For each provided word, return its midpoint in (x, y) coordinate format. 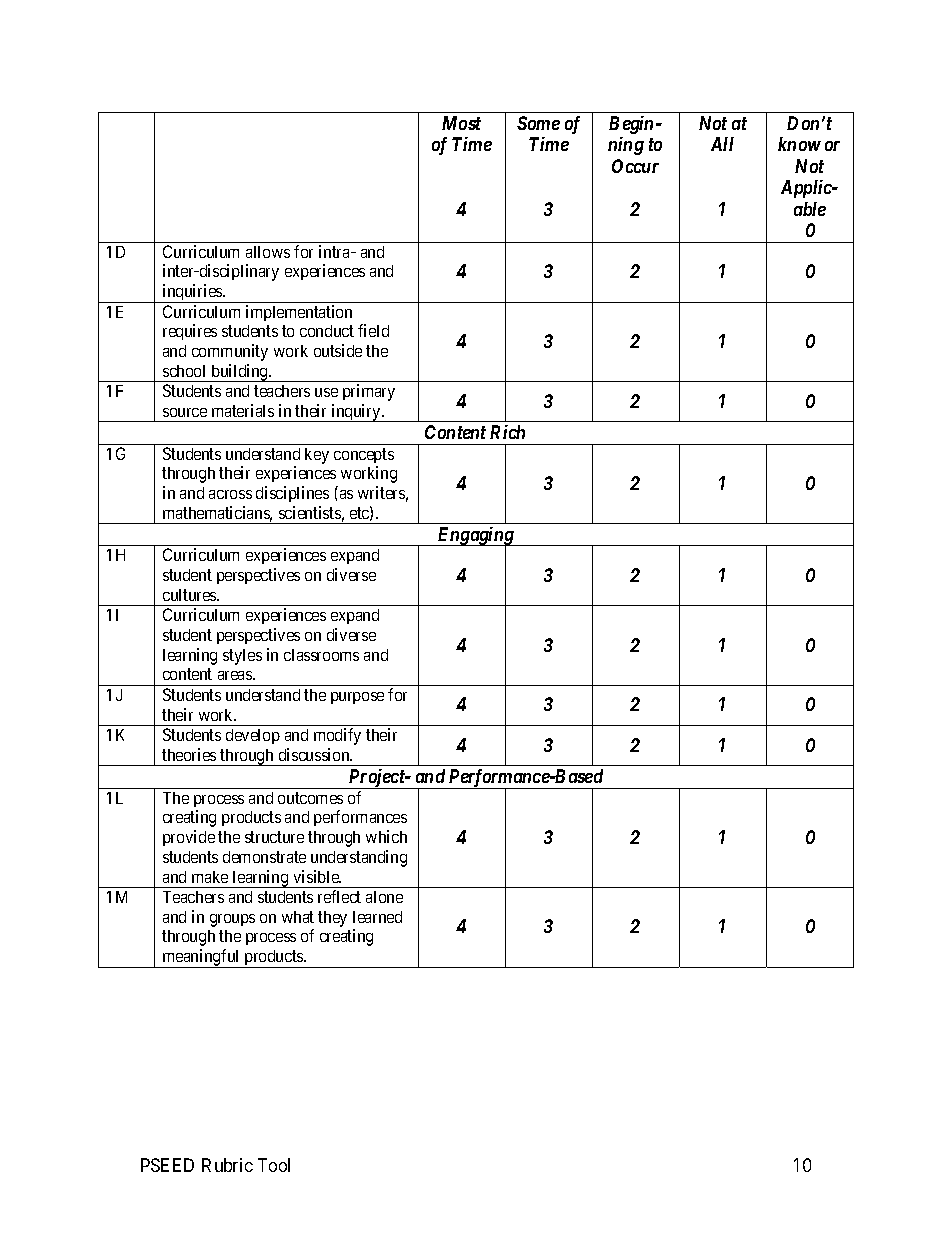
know (799, 144)
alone (384, 897)
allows (268, 252)
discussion (315, 754)
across (230, 494)
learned (377, 917)
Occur (635, 166)
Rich (507, 432)
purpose (357, 698)
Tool (274, 1165)
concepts (364, 455)
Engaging (475, 537)
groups (232, 920)
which (386, 836)
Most (461, 123)
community (230, 352)
